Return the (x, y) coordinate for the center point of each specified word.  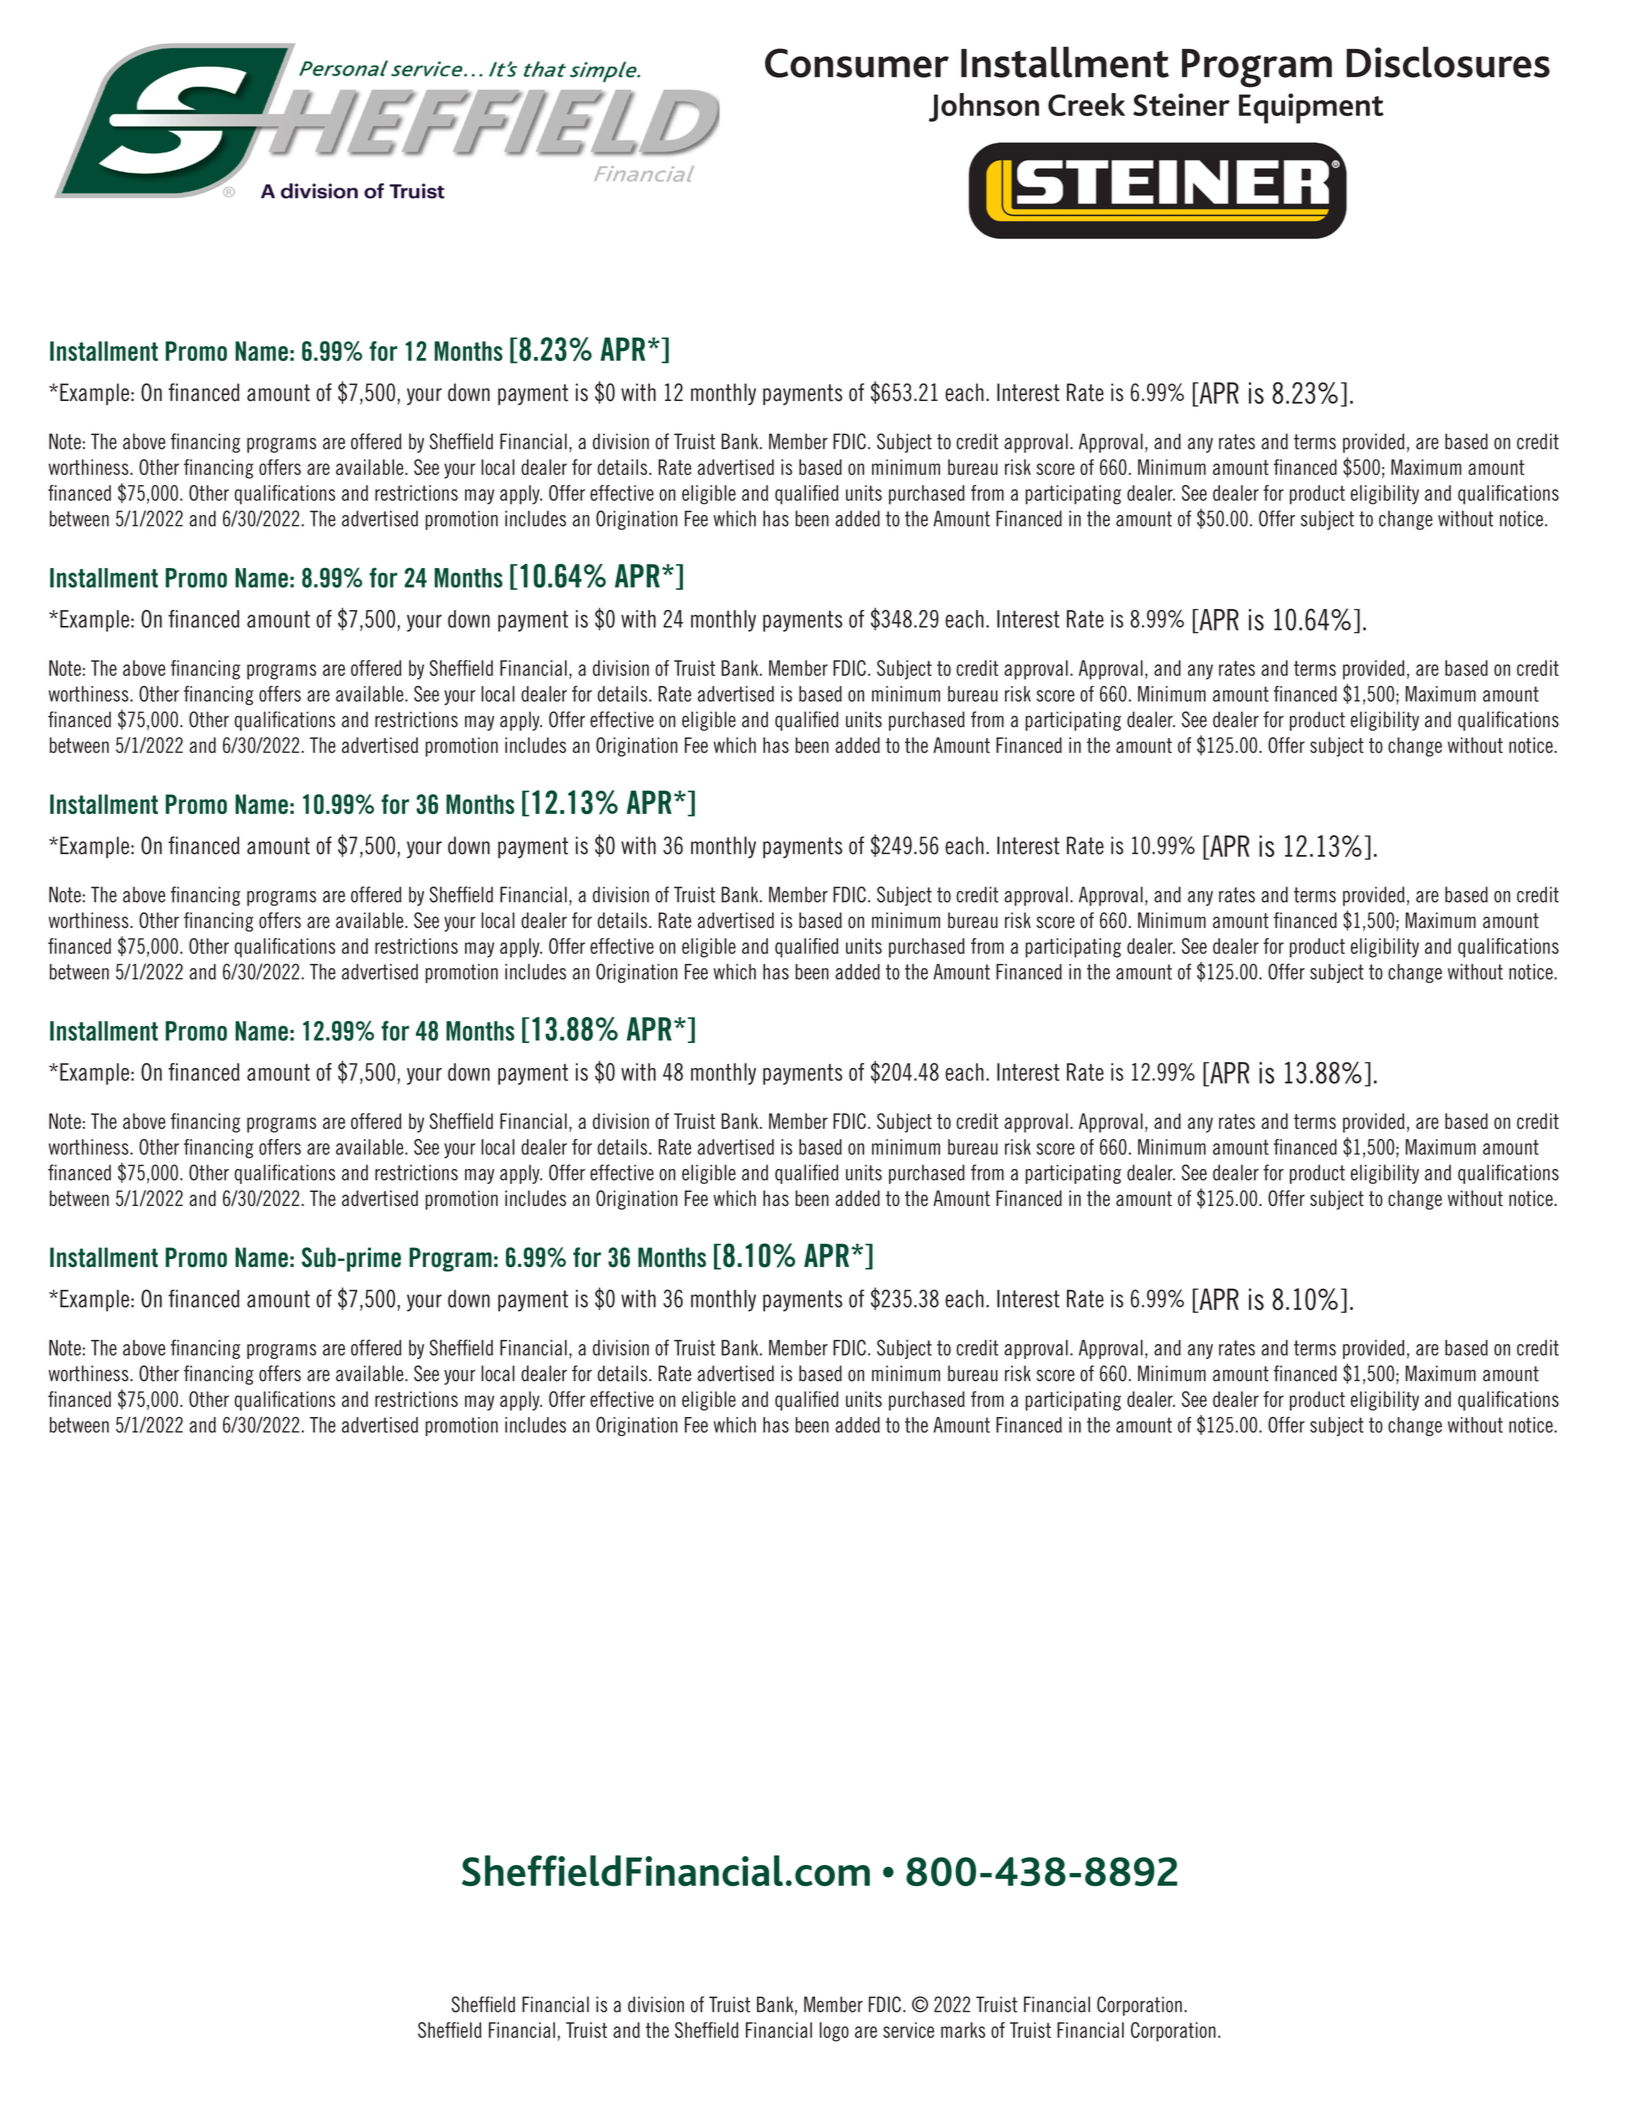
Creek (1086, 104)
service (908, 2030)
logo (834, 2032)
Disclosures (1448, 62)
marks (963, 2030)
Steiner (1181, 104)
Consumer (857, 63)
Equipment (1311, 108)
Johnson (984, 107)
